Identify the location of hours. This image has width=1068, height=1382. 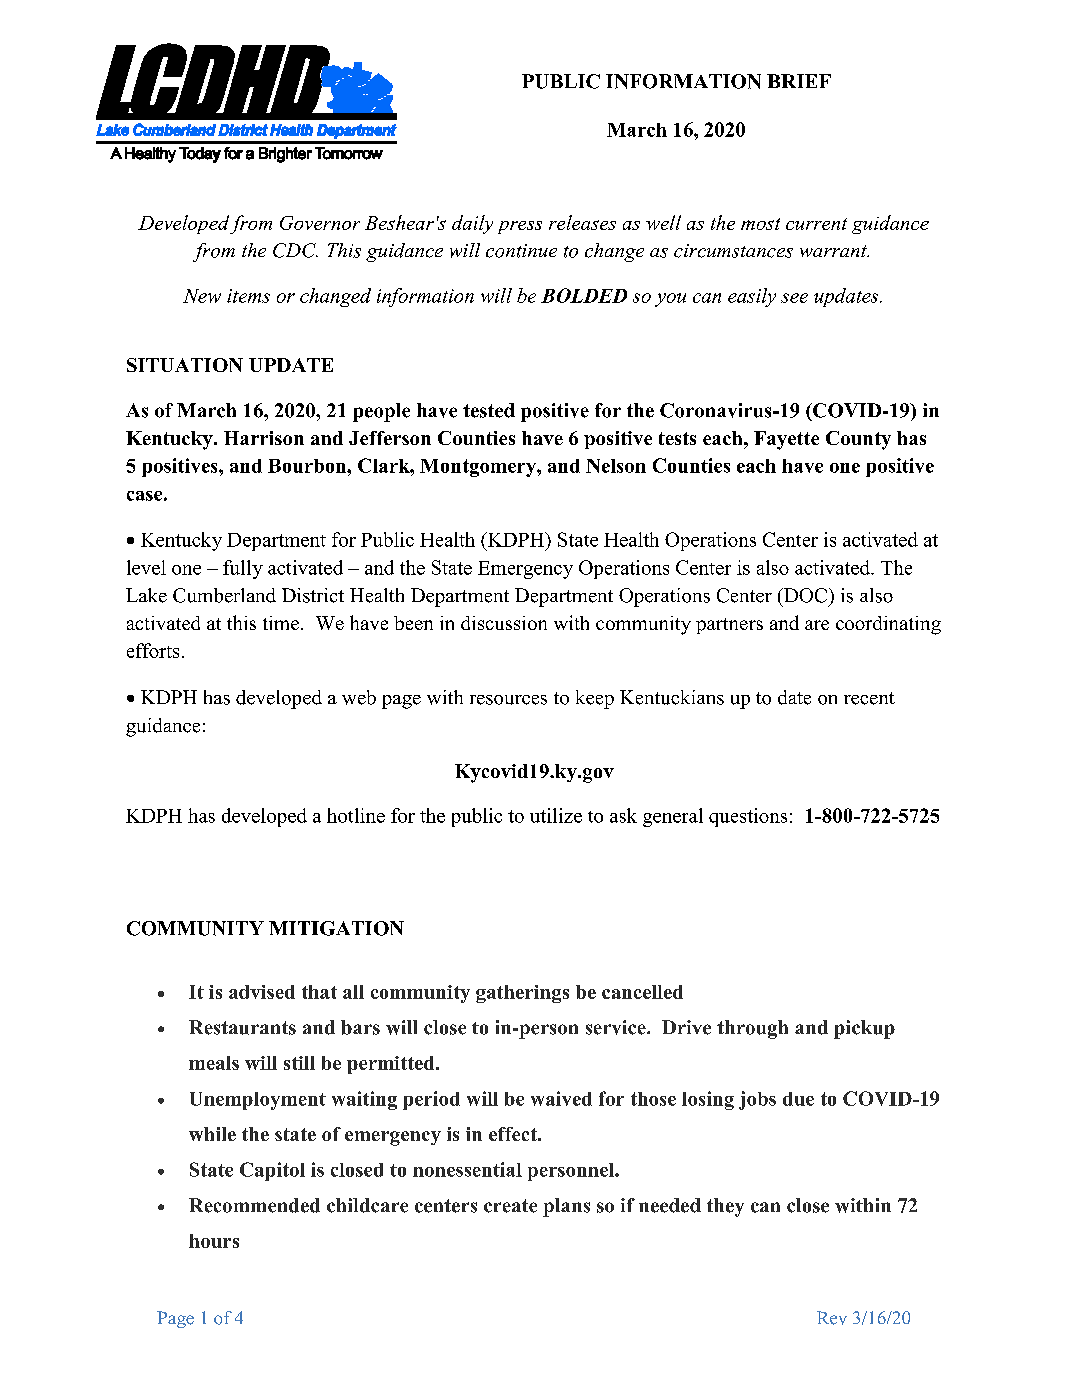
(214, 1241).
